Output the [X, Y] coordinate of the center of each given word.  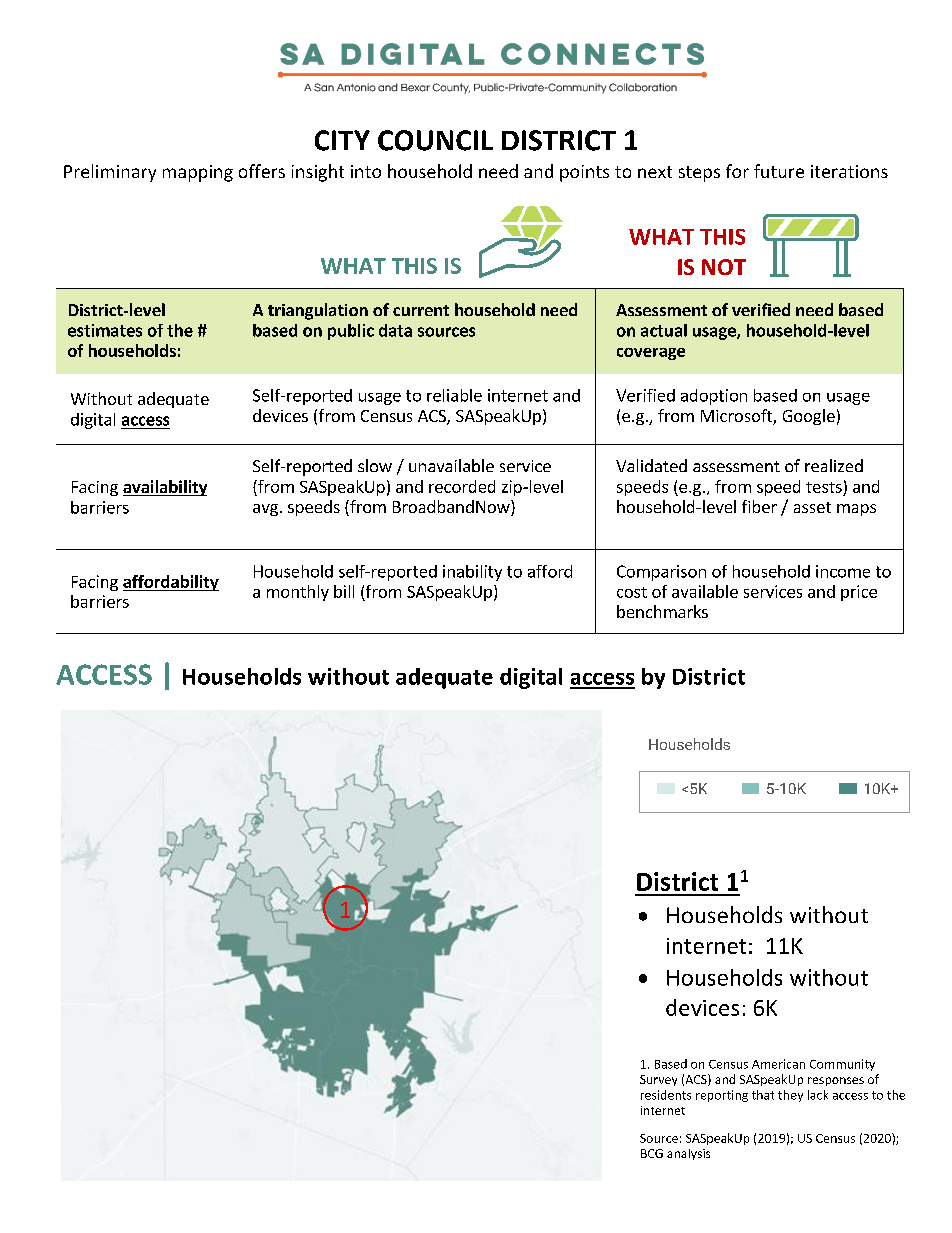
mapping [198, 173]
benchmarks [662, 611]
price [859, 593]
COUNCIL [435, 140]
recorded [462, 486]
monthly [298, 593]
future [779, 171]
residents [666, 1095]
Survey [658, 1080]
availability [165, 488]
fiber [759, 506]
